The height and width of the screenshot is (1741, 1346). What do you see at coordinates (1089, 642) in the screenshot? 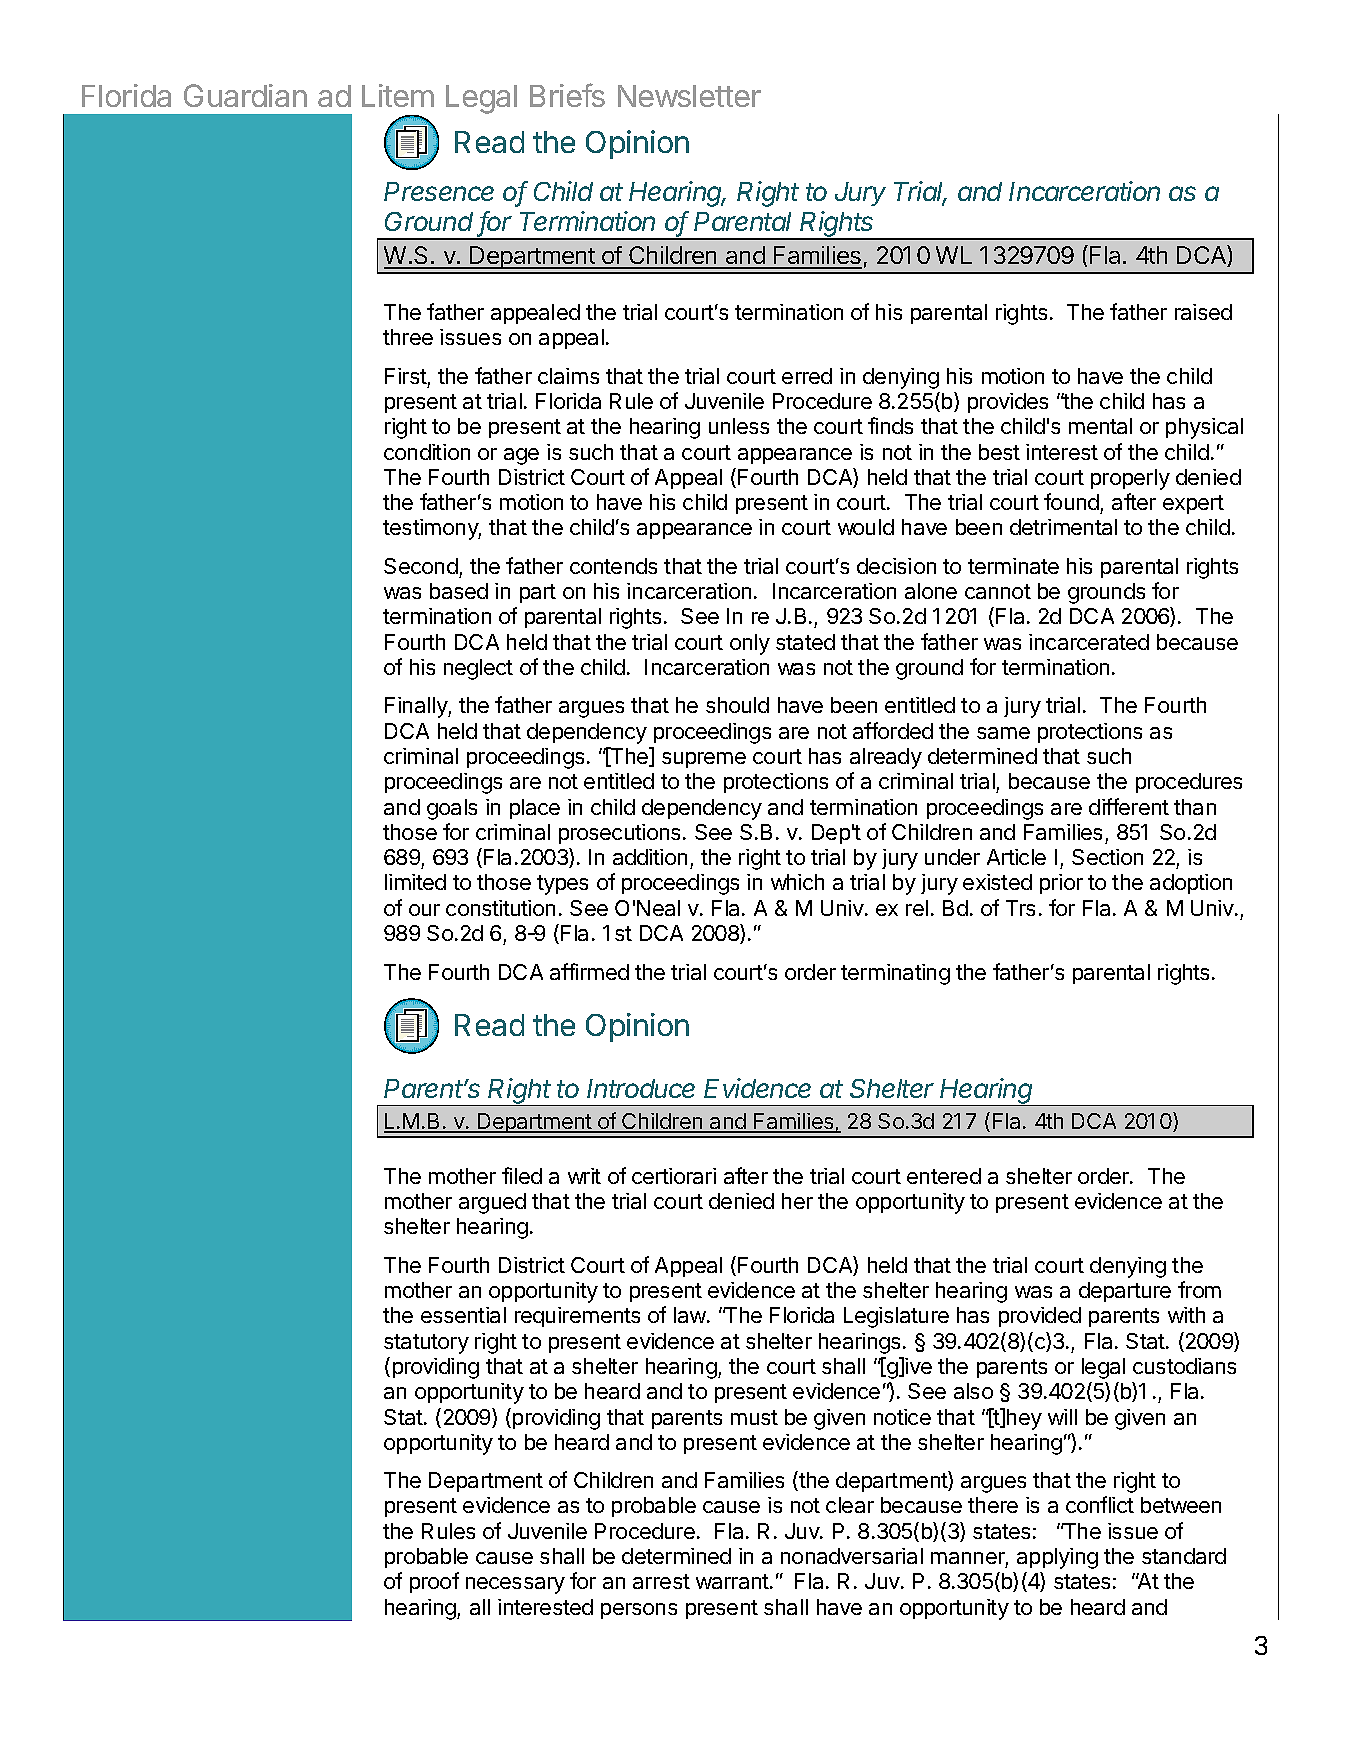
I see `incarcerated` at bounding box center [1089, 642].
